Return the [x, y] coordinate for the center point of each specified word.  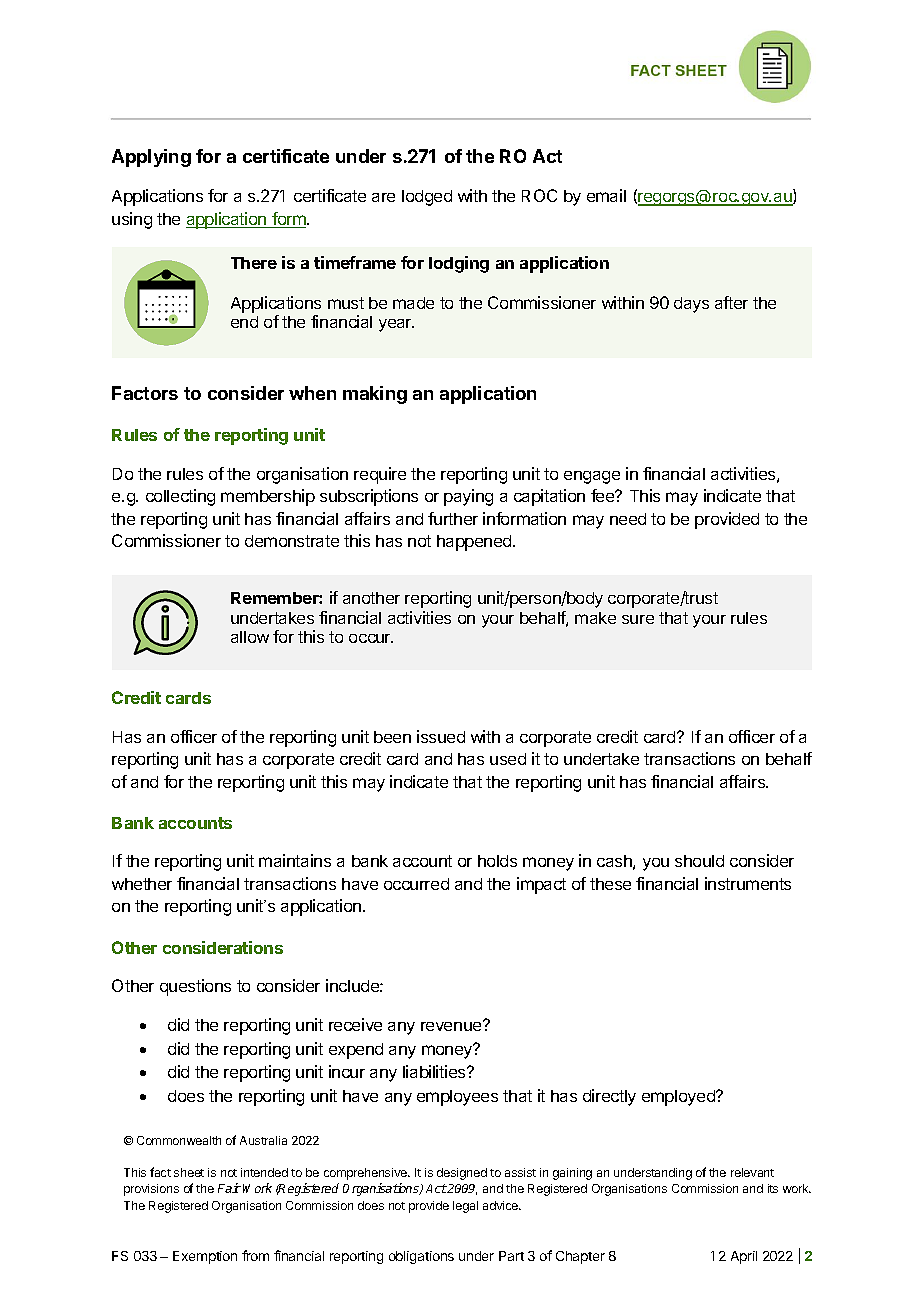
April [744, 1257]
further [453, 518]
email [606, 195]
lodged [427, 198]
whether [142, 884]
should [699, 861]
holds [497, 861]
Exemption [205, 1257]
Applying [151, 158]
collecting [180, 497]
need [628, 519]
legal [465, 1207]
